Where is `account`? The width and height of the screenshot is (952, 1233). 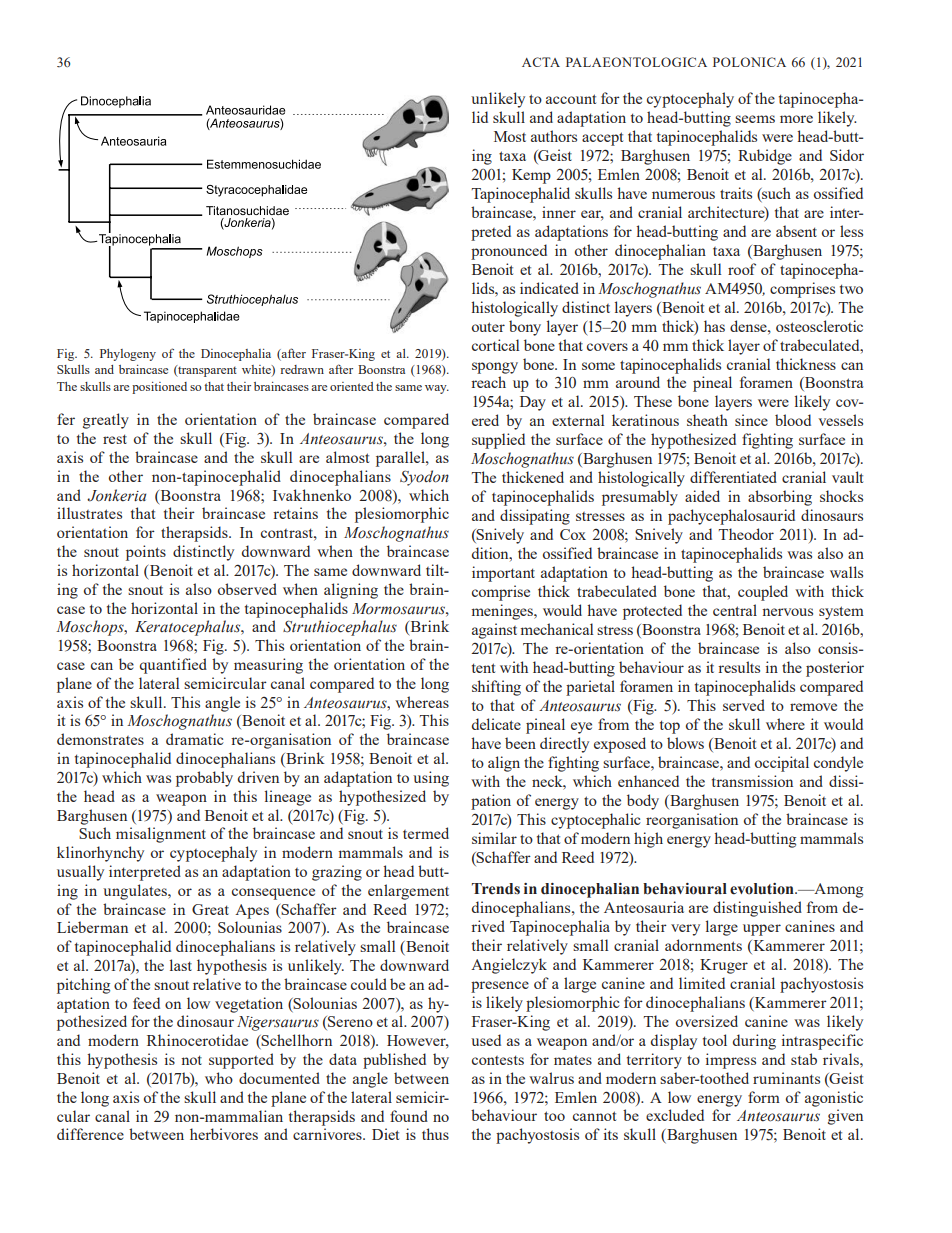 account is located at coordinates (571, 99).
